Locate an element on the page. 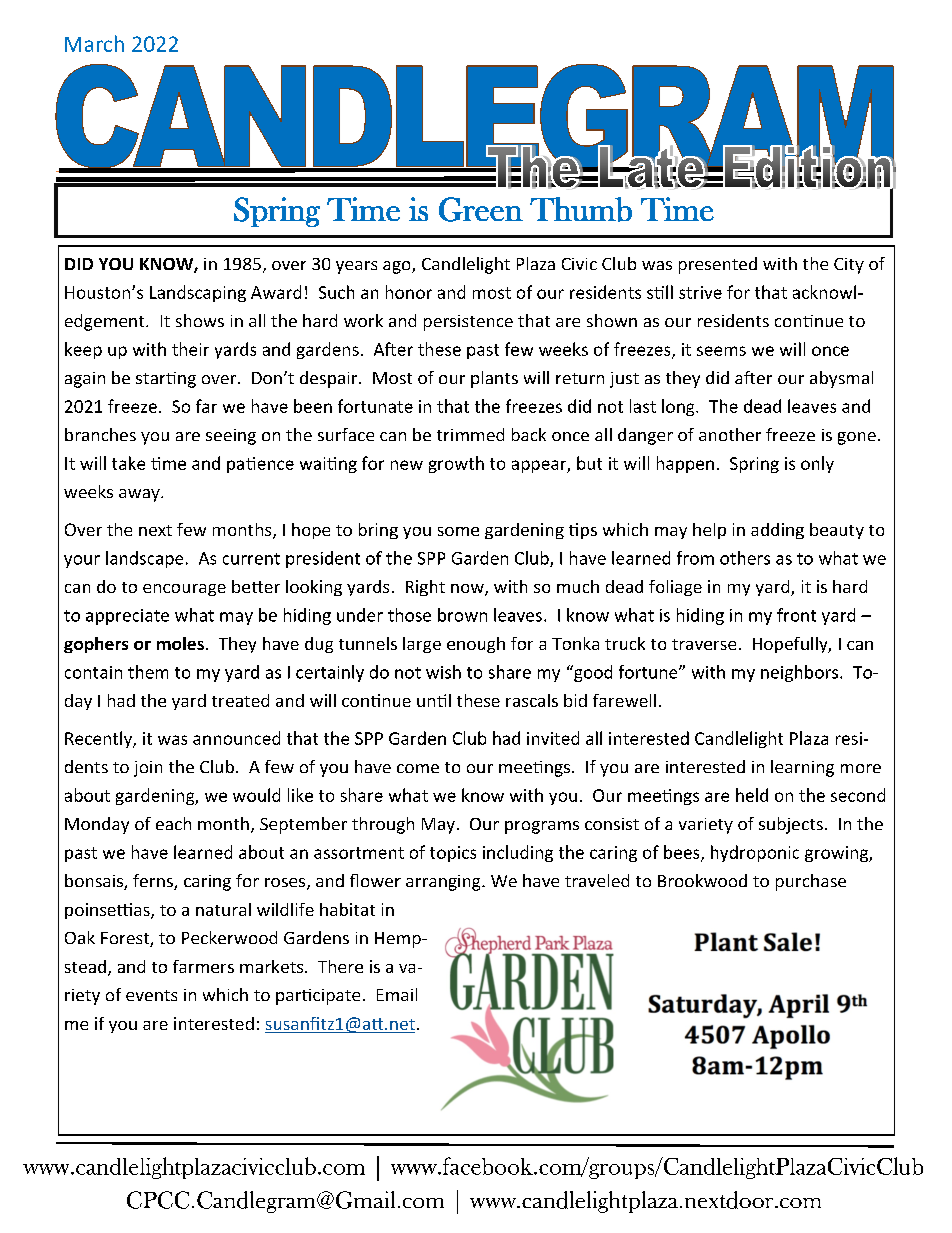  purchase is located at coordinates (811, 882).
